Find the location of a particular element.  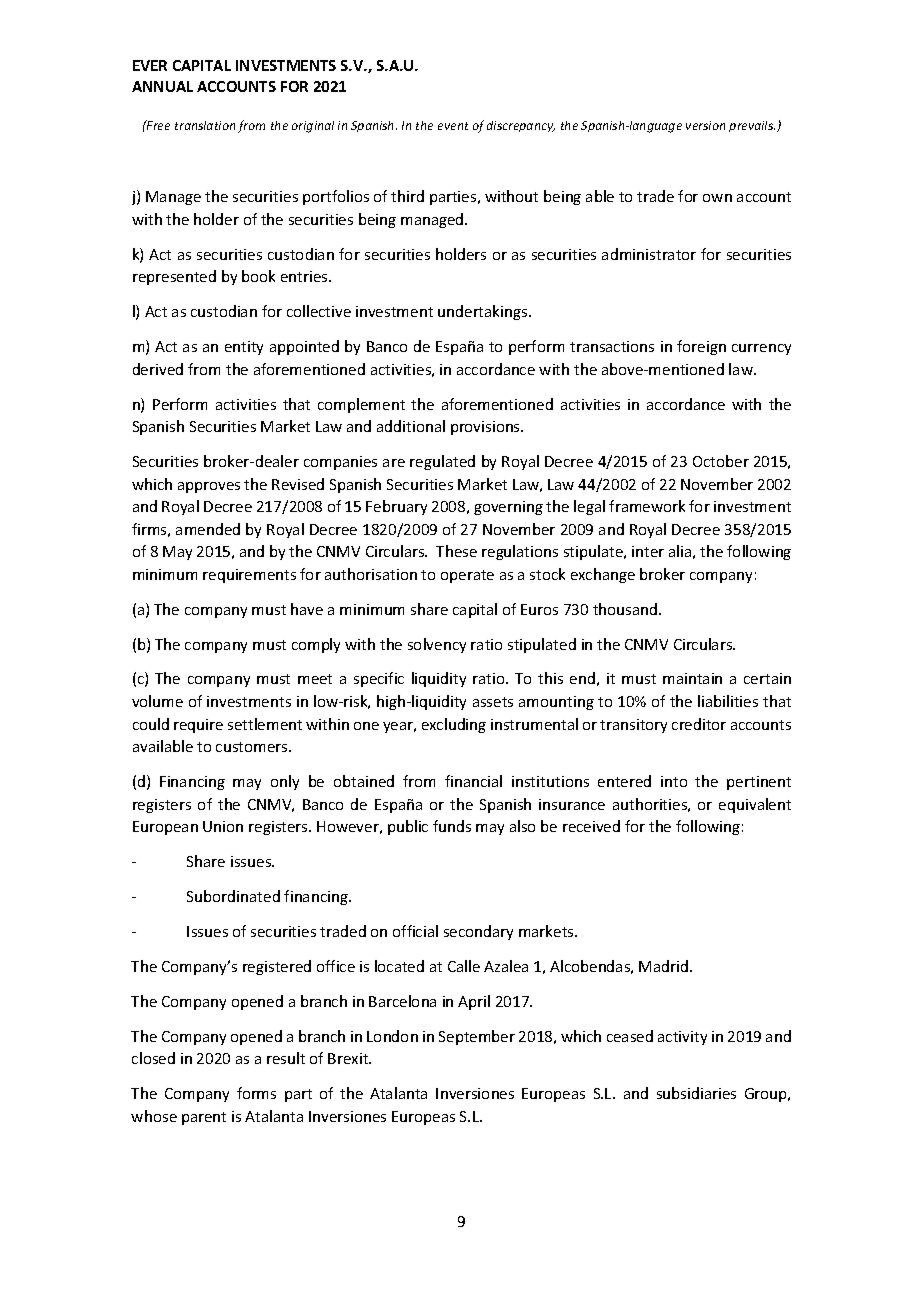

translation is located at coordinates (205, 125).
